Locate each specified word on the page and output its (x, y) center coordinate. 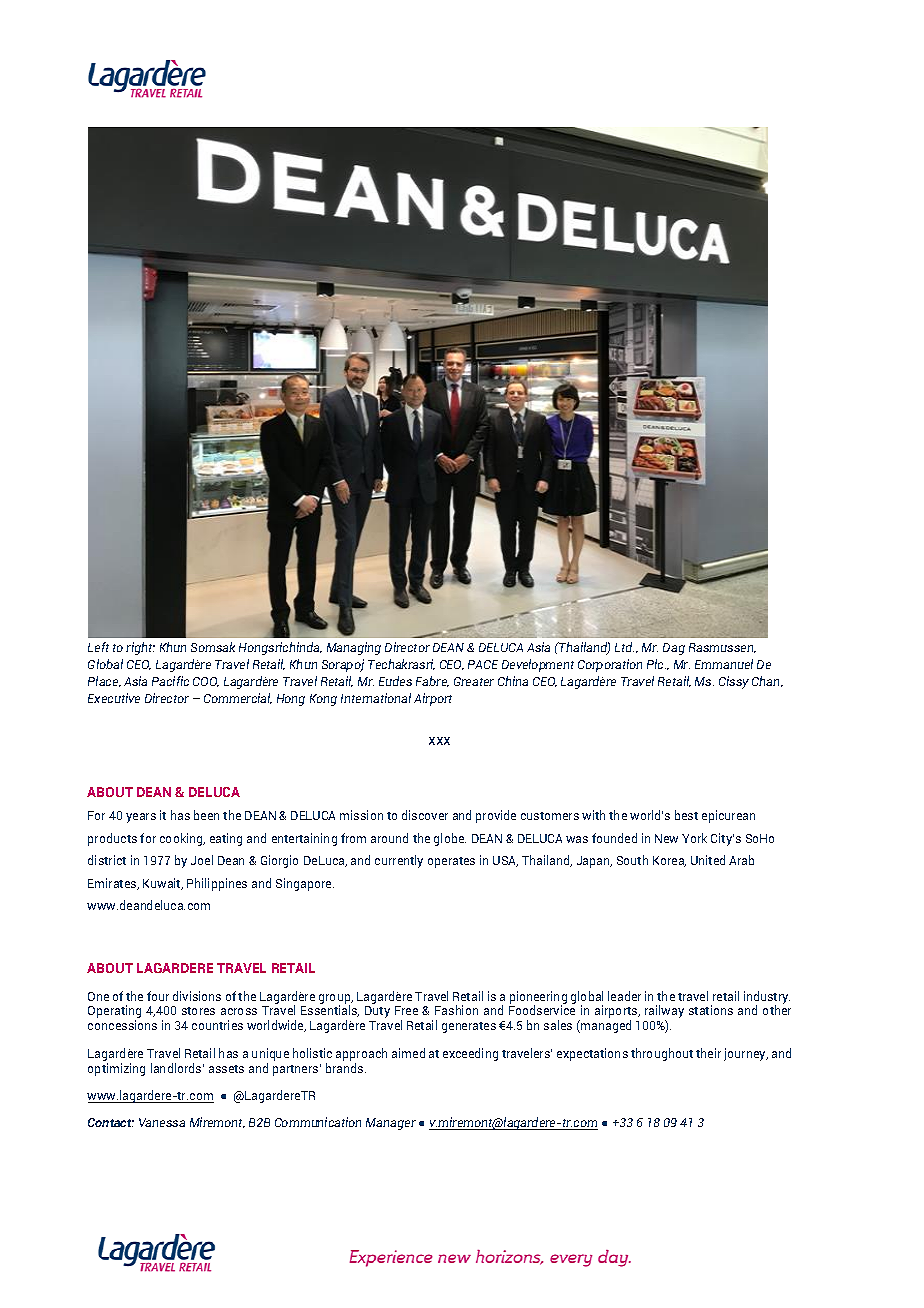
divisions (197, 996)
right (140, 648)
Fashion (456, 1010)
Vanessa (162, 1122)
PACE (483, 664)
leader (624, 996)
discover (425, 815)
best (686, 815)
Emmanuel (724, 664)
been (206, 815)
